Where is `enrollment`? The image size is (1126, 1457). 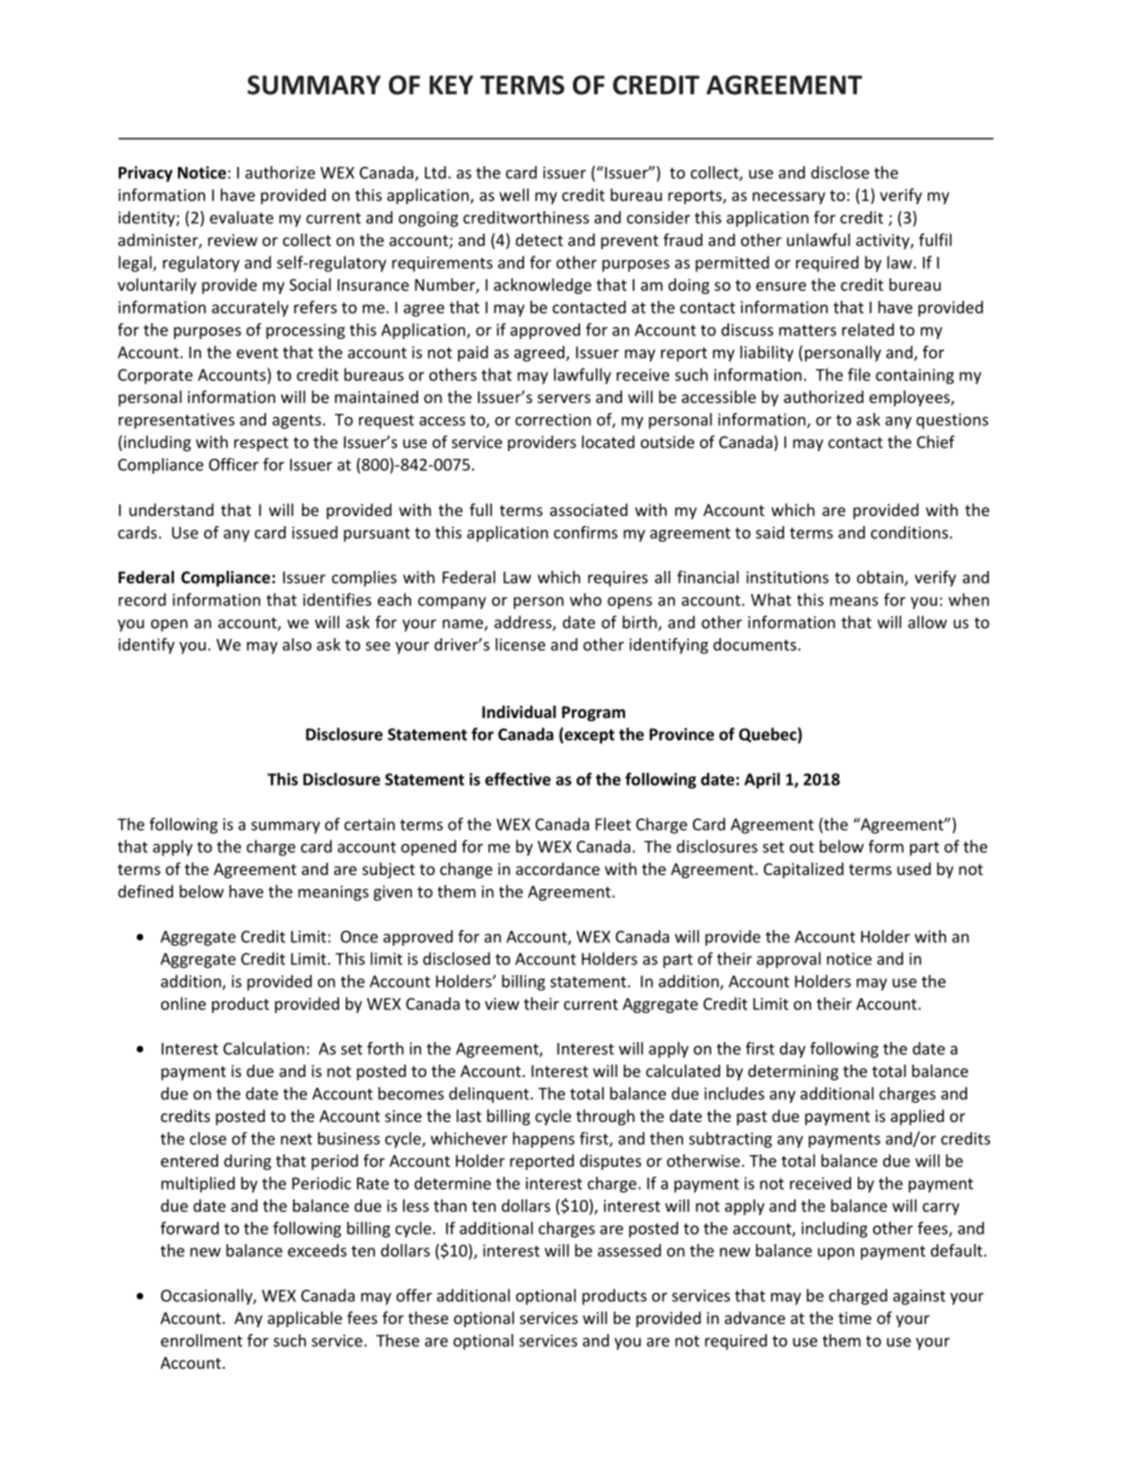 enrollment is located at coordinates (202, 1340).
